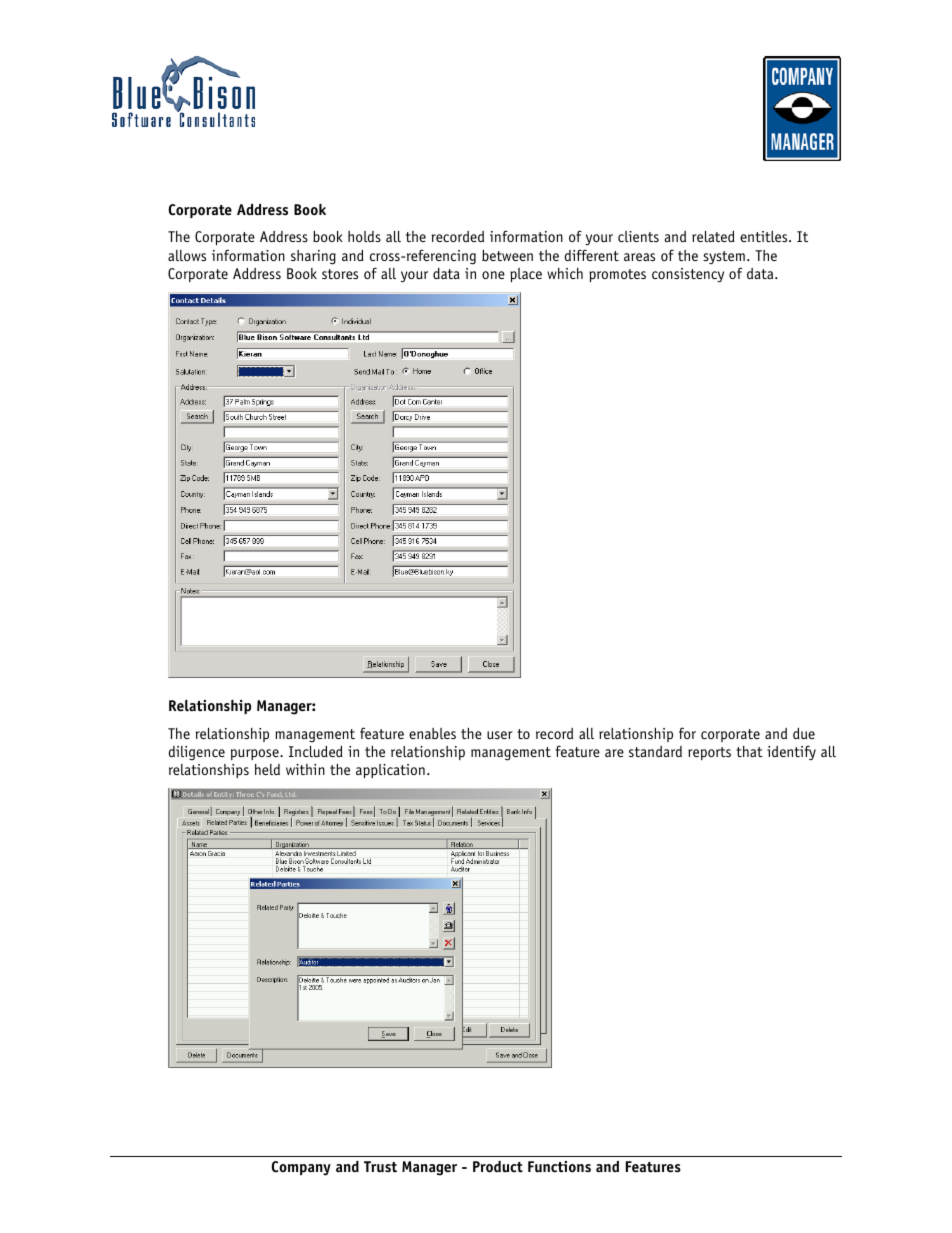 This screenshot has height=1233, width=952. What do you see at coordinates (493, 275) in the screenshot?
I see `one` at bounding box center [493, 275].
